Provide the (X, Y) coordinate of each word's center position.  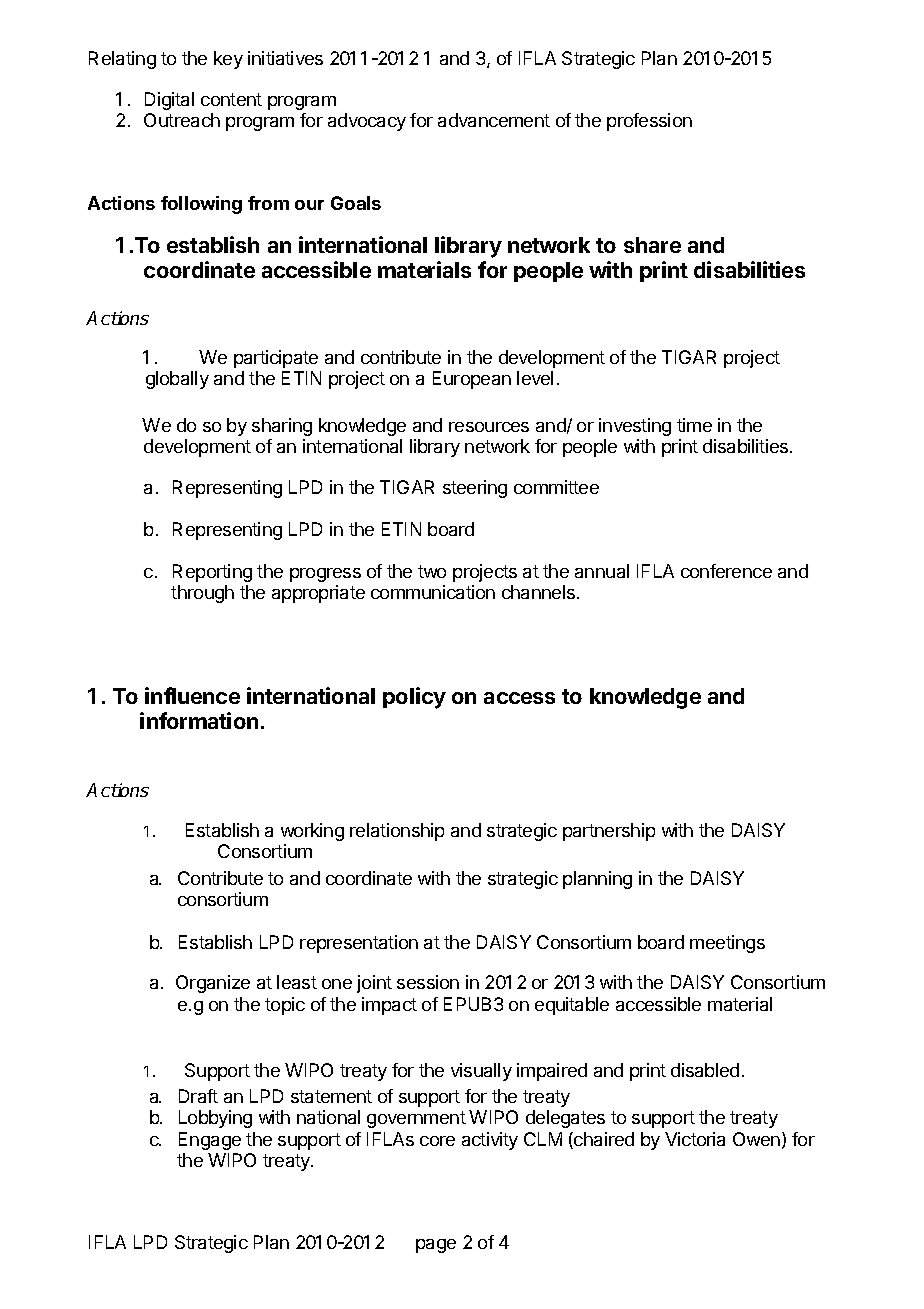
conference (726, 571)
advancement (494, 120)
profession (649, 122)
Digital (169, 101)
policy (414, 698)
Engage (210, 1141)
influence (192, 695)
